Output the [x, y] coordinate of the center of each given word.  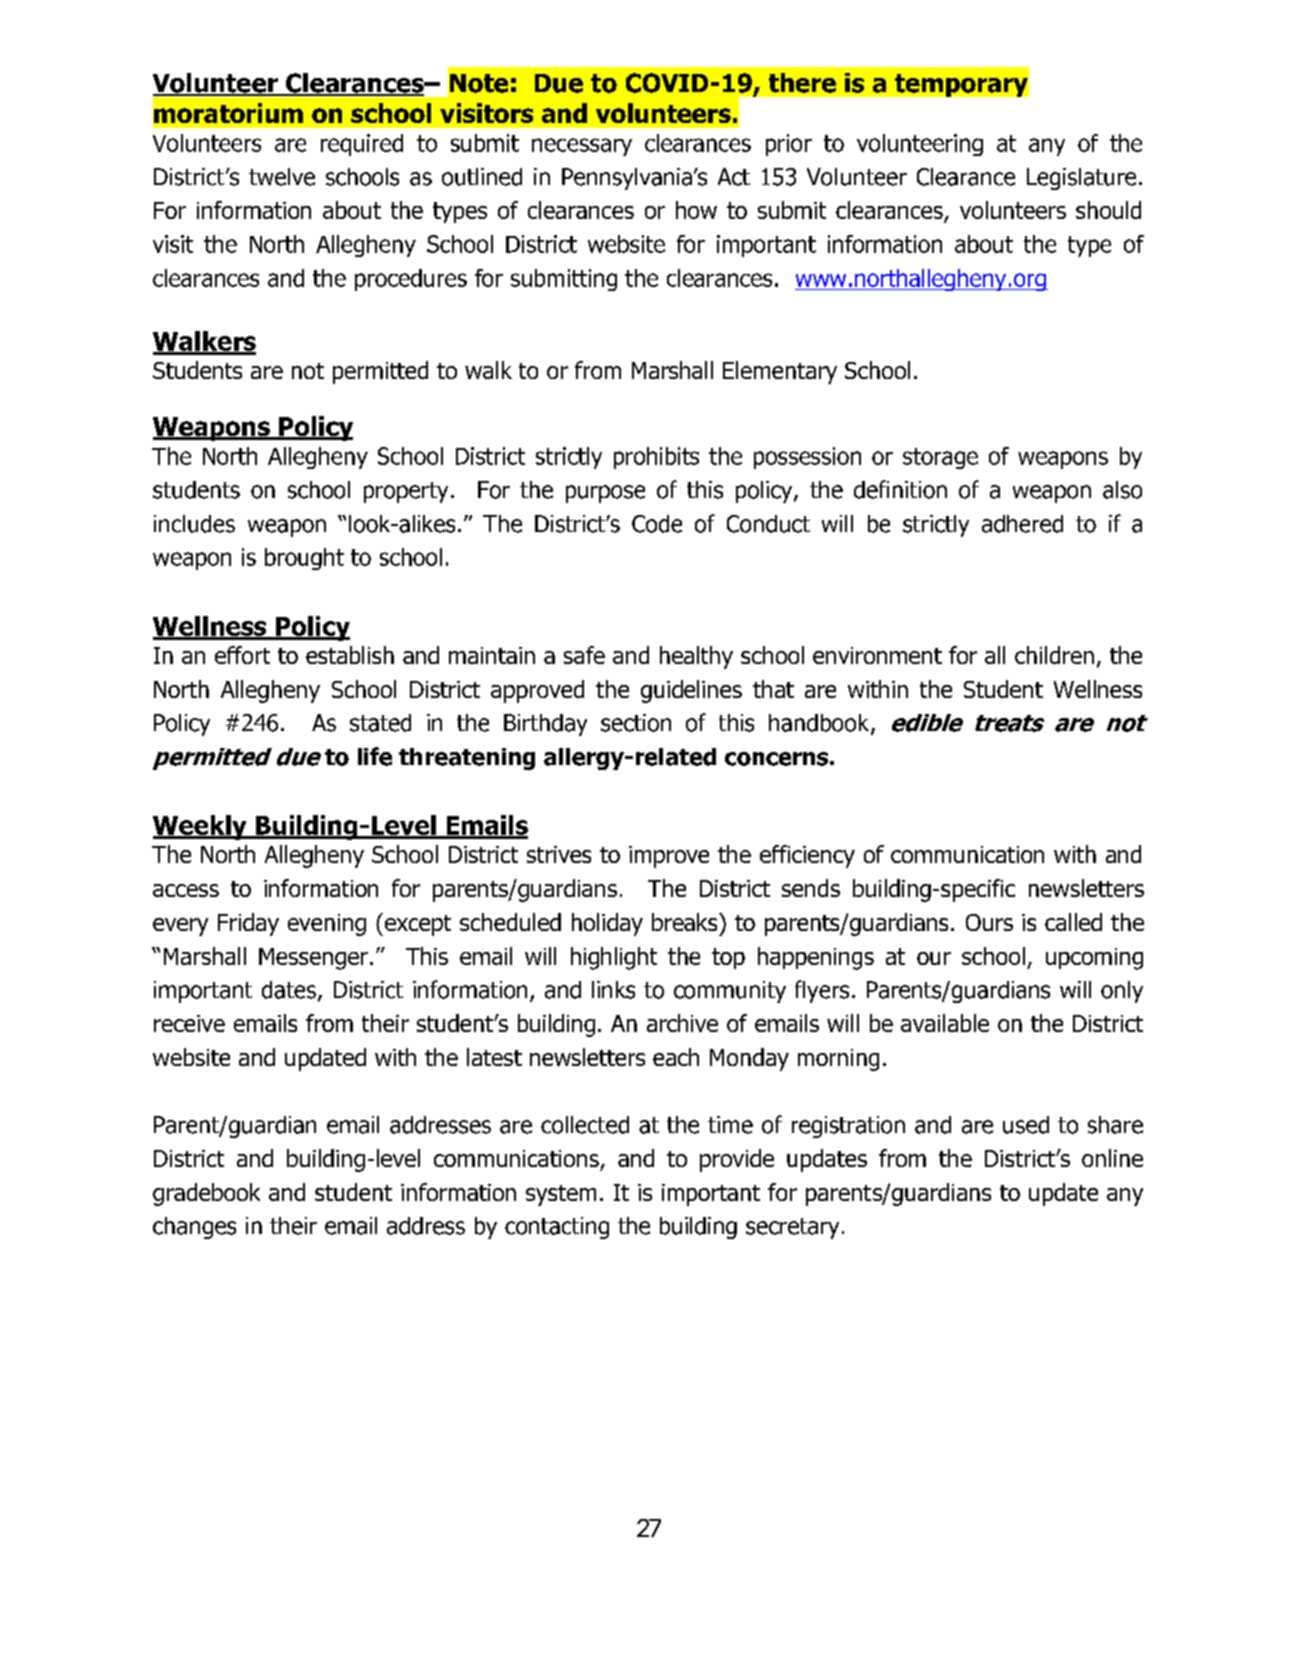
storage [940, 458]
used [1026, 1125]
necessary [582, 147]
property [406, 492]
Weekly [201, 827]
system [561, 1195]
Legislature [1081, 179]
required [362, 145]
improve [669, 857]
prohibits [656, 458]
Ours [989, 922]
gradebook [206, 1194]
